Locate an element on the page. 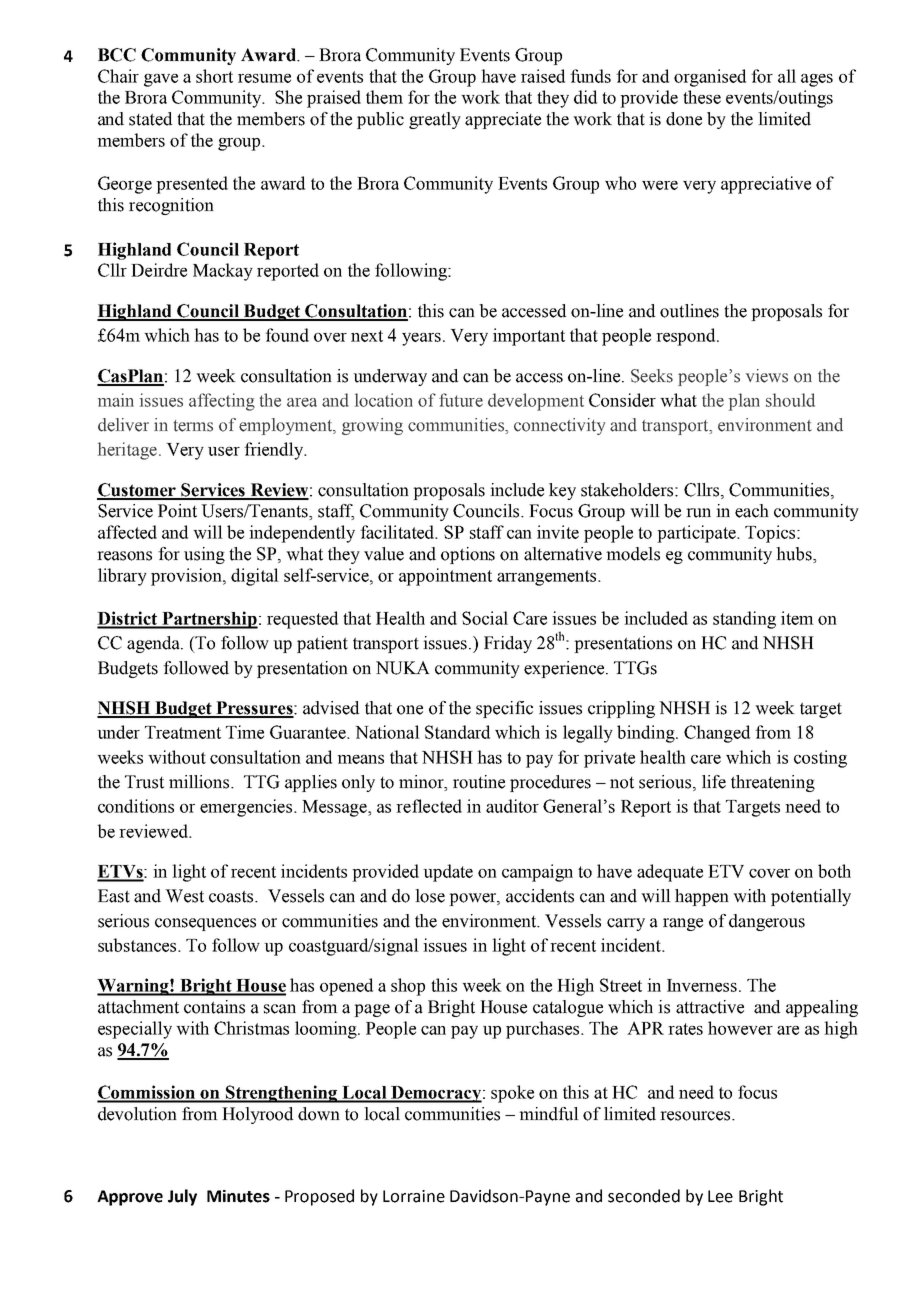  July is located at coordinates (182, 1197).
